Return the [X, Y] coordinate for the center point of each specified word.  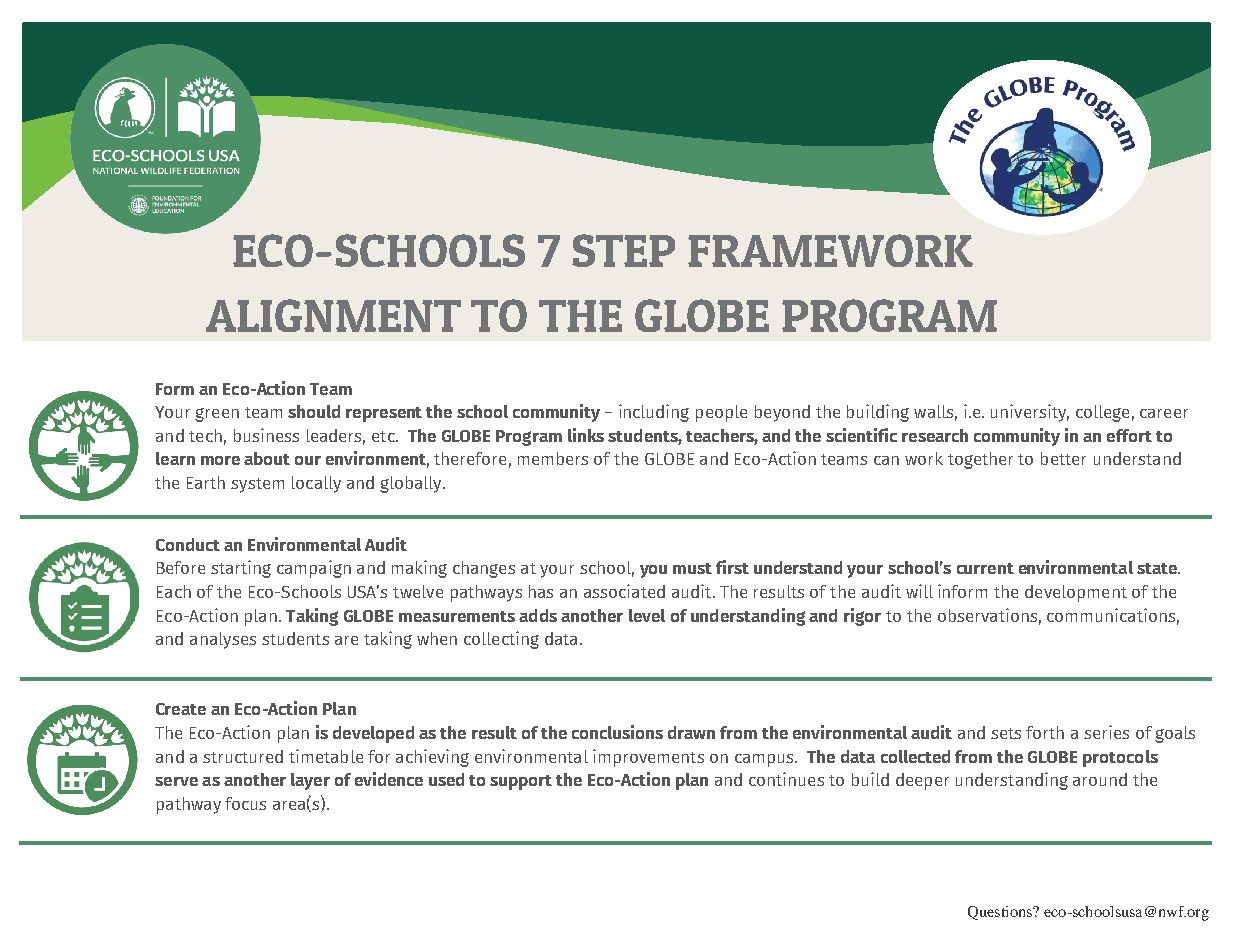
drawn [691, 732]
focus [245, 803]
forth [1045, 732]
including [654, 413]
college [1102, 413]
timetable [326, 756]
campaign [314, 569]
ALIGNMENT [333, 315]
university [1030, 413]
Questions [1001, 913]
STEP [623, 250]
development [1076, 593]
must [692, 568]
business [266, 435]
